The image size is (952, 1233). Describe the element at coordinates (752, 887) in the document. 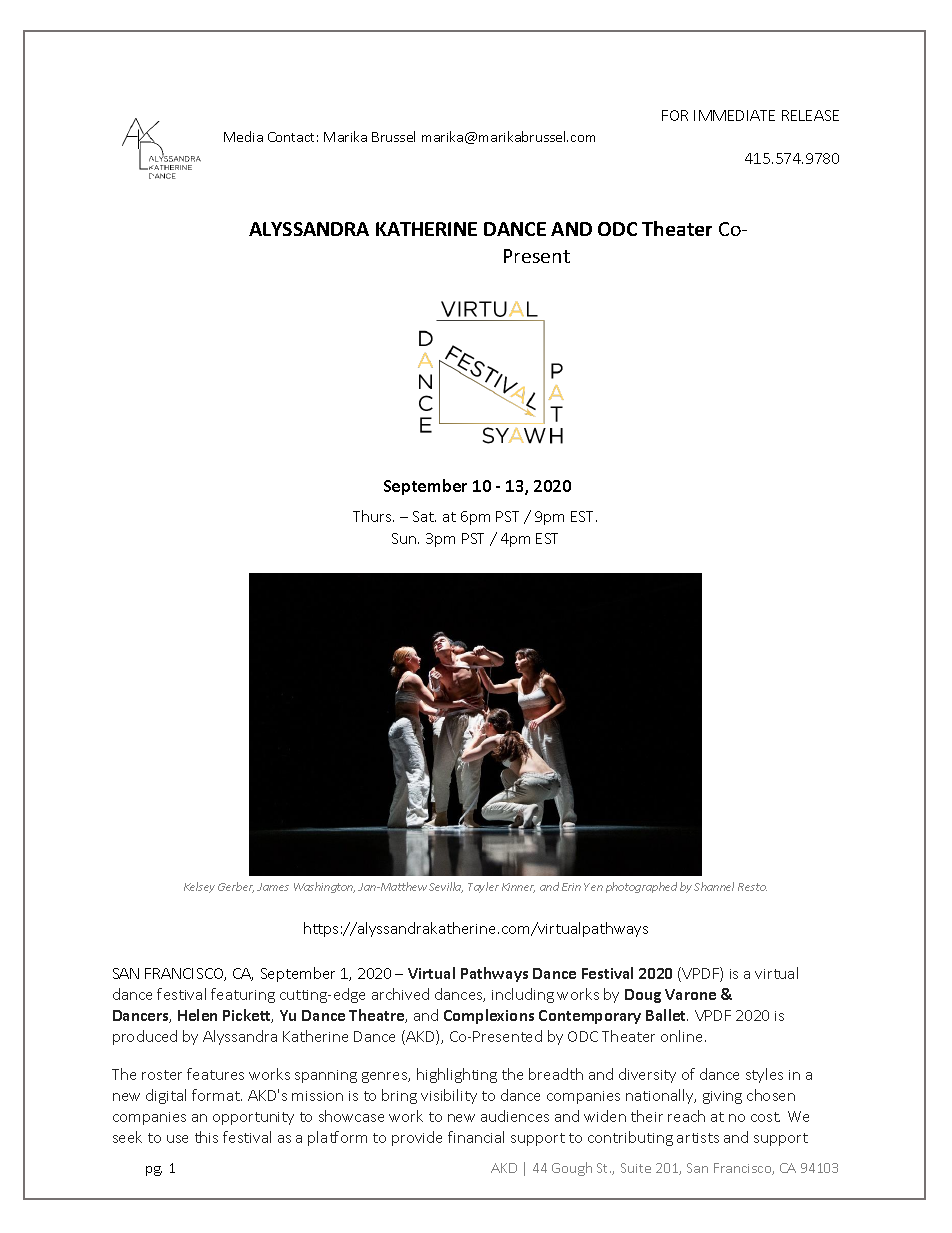

I see `Resto` at that location.
